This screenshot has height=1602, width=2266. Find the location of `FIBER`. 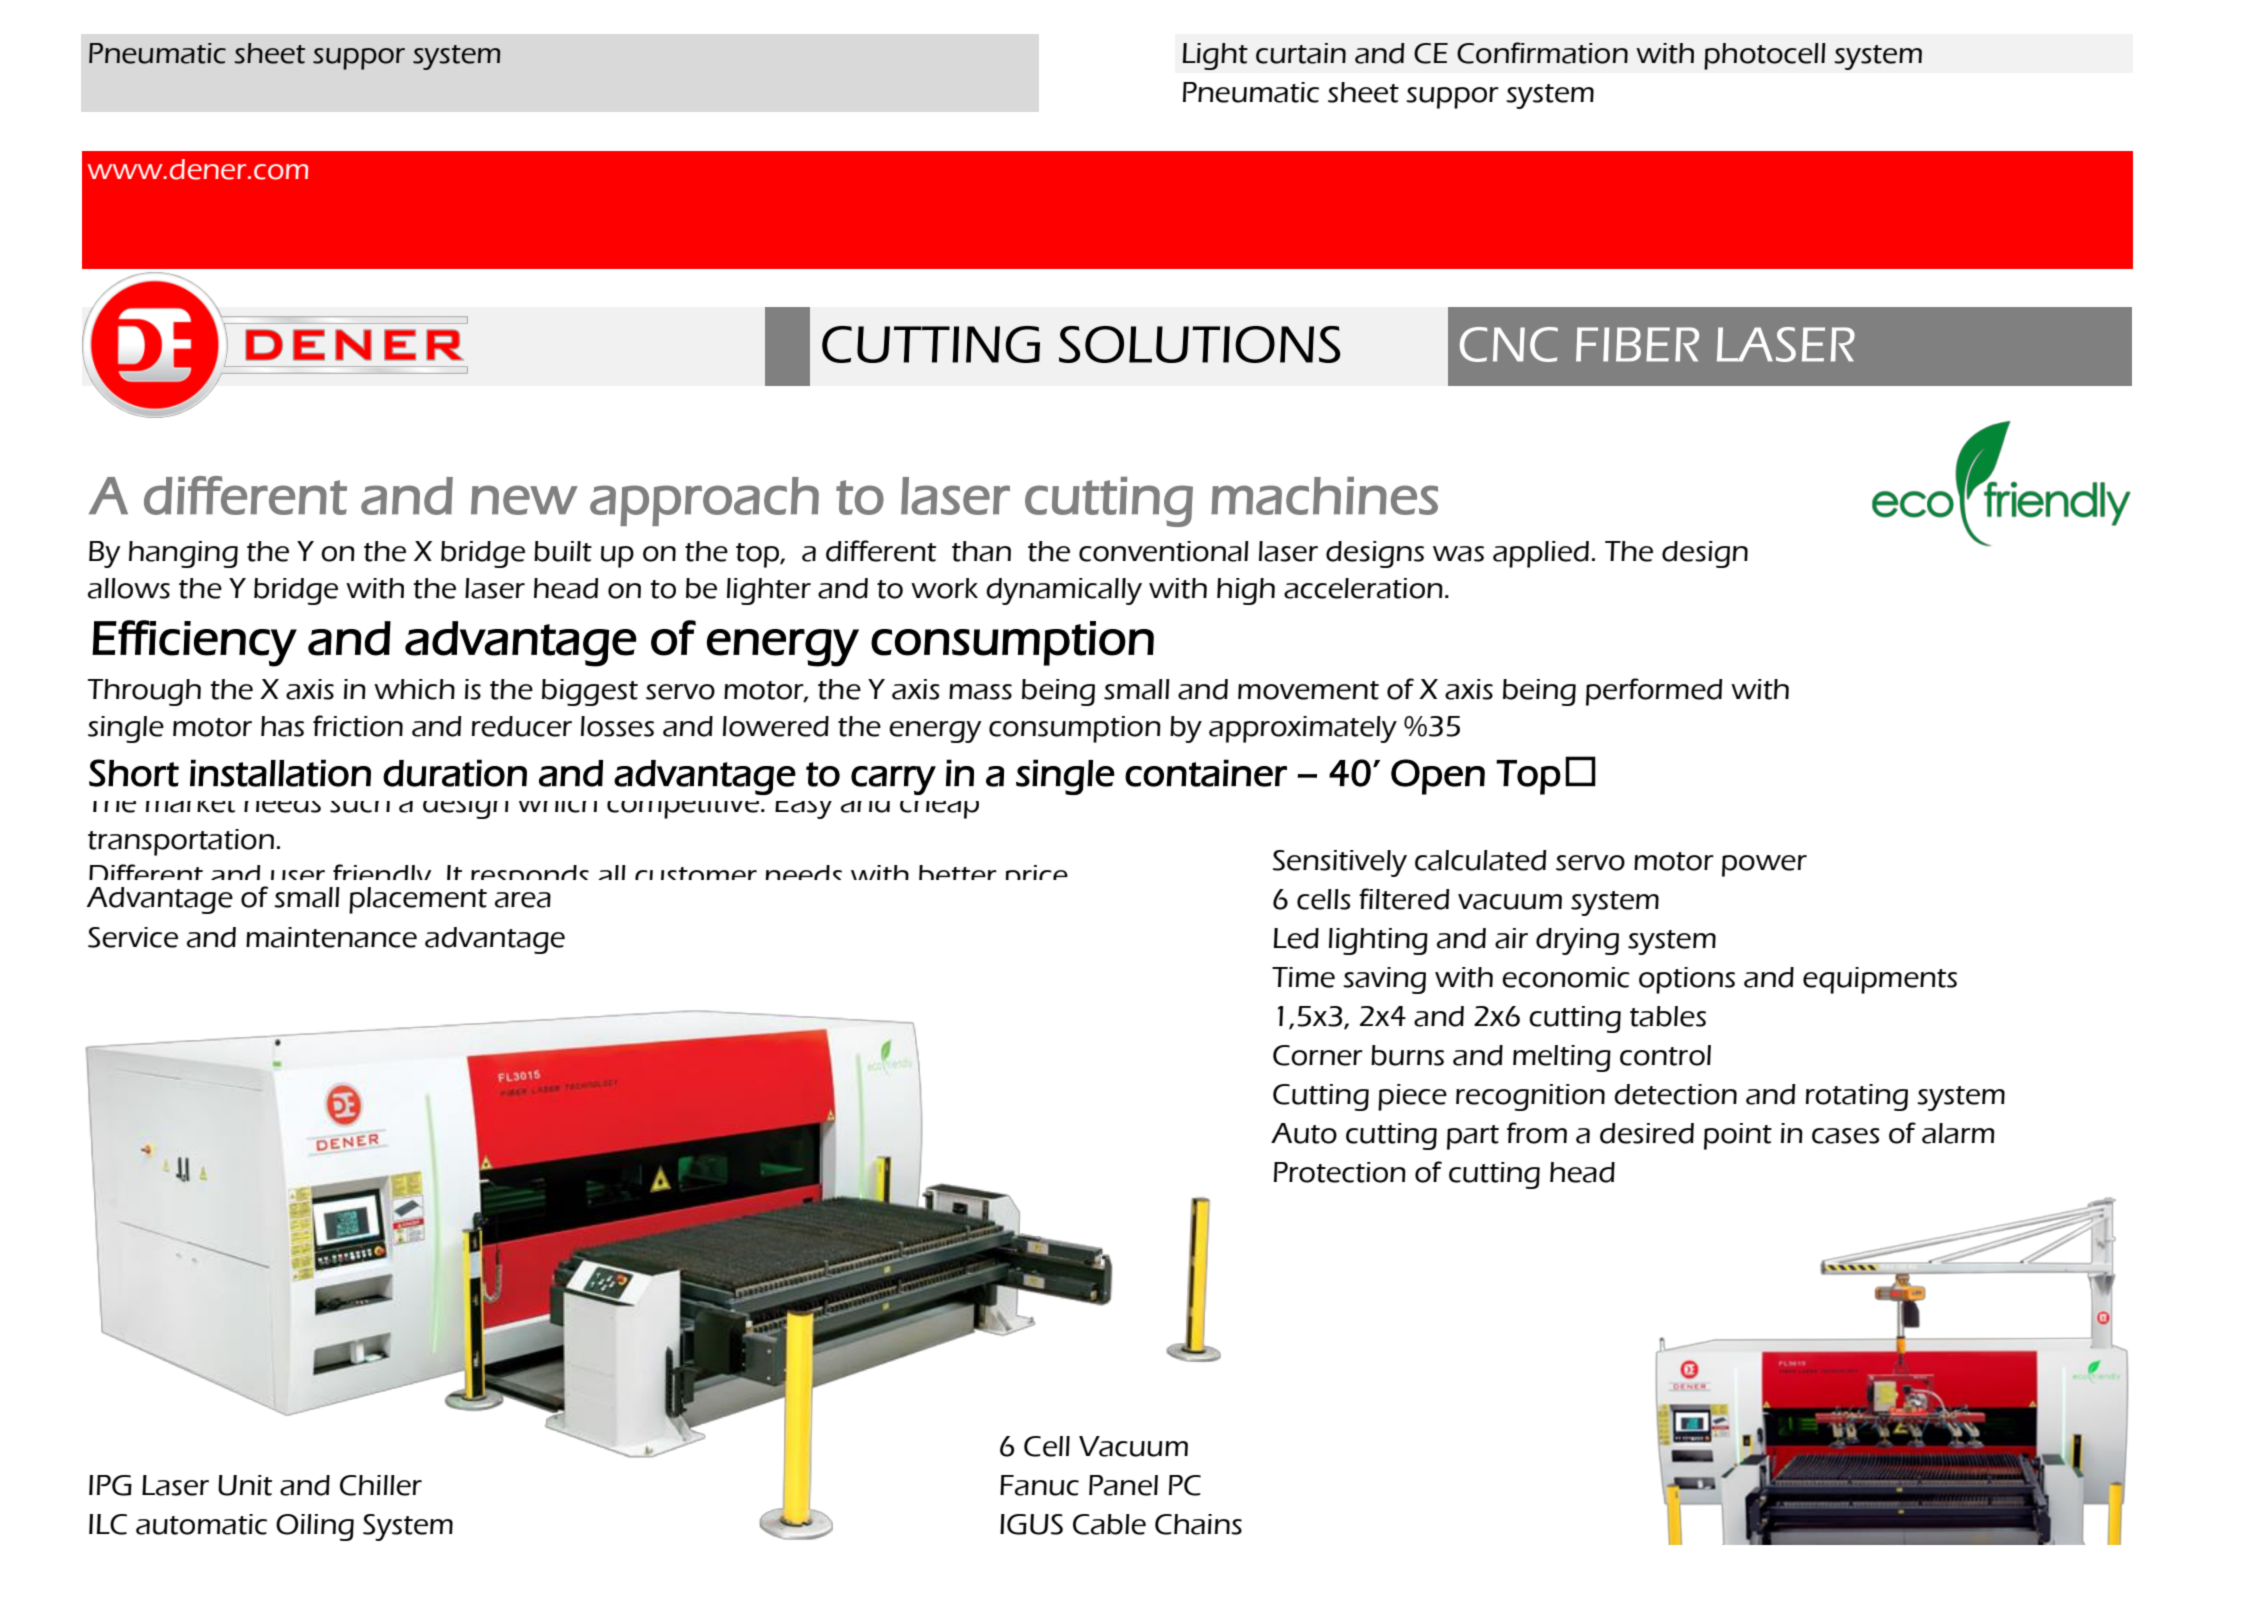

FIBER is located at coordinates (1637, 344).
